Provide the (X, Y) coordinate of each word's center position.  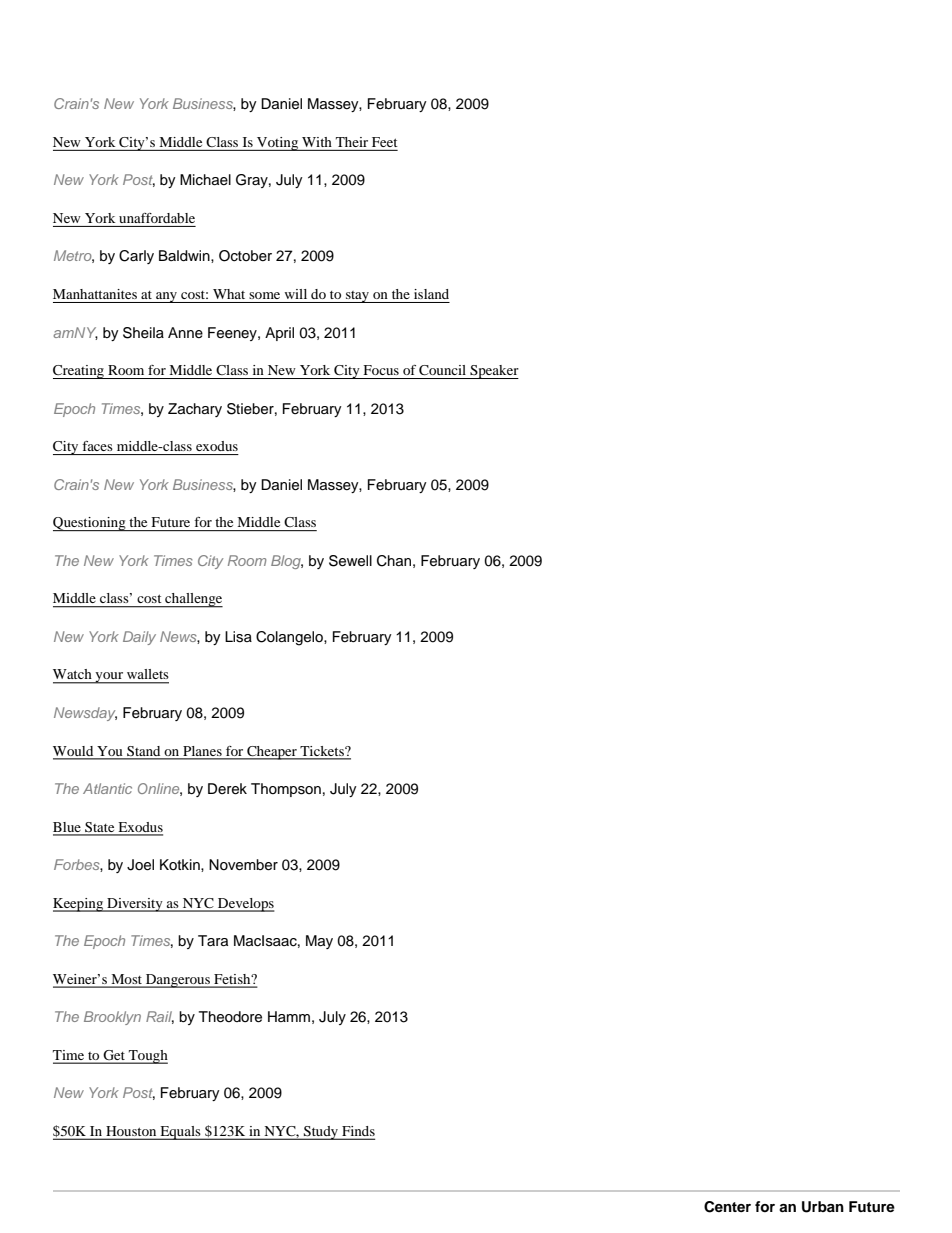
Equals (180, 1133)
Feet (385, 142)
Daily (139, 638)
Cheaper (272, 753)
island (431, 294)
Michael (205, 180)
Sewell (350, 561)
